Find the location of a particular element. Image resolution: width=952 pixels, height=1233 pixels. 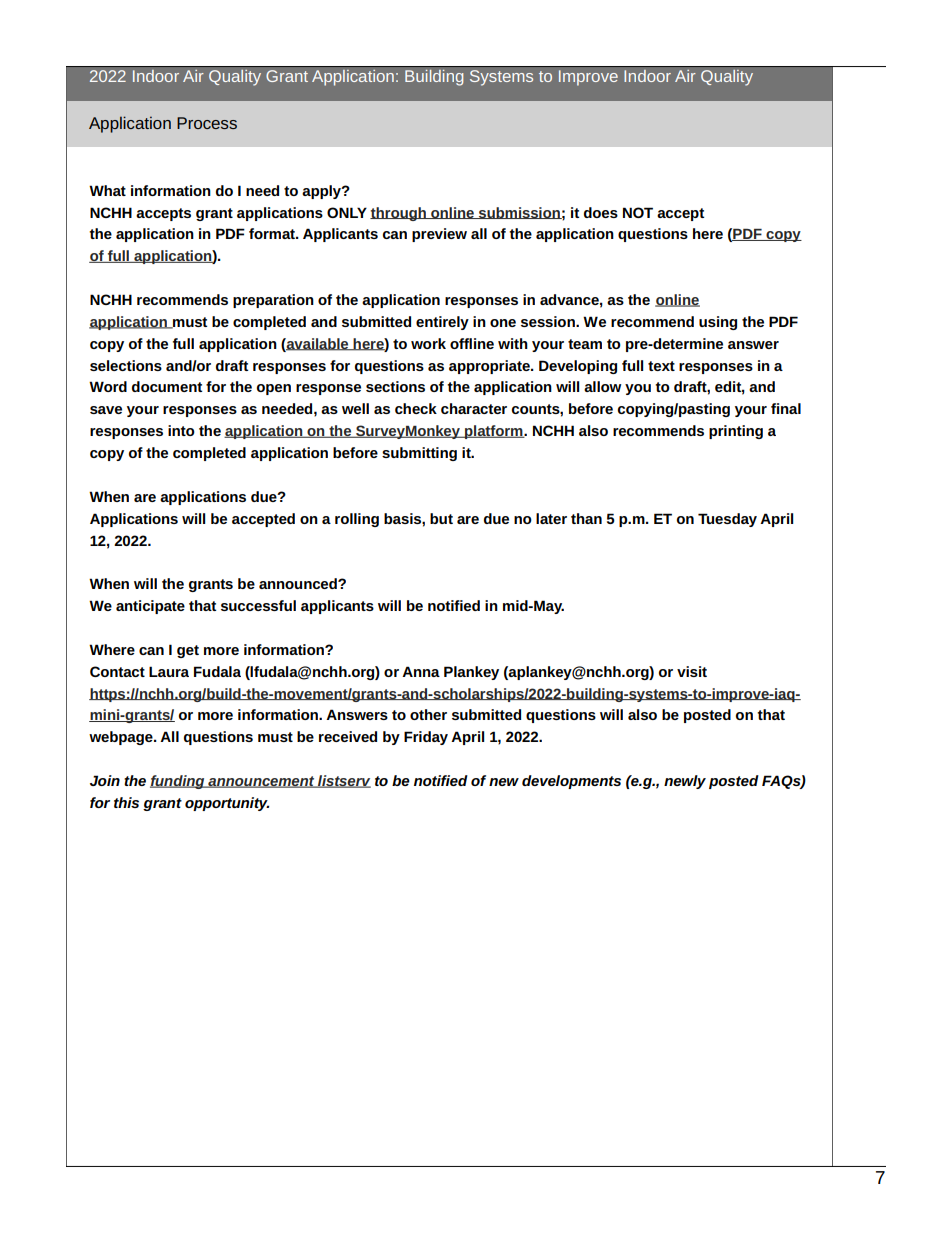

does is located at coordinates (601, 212).
